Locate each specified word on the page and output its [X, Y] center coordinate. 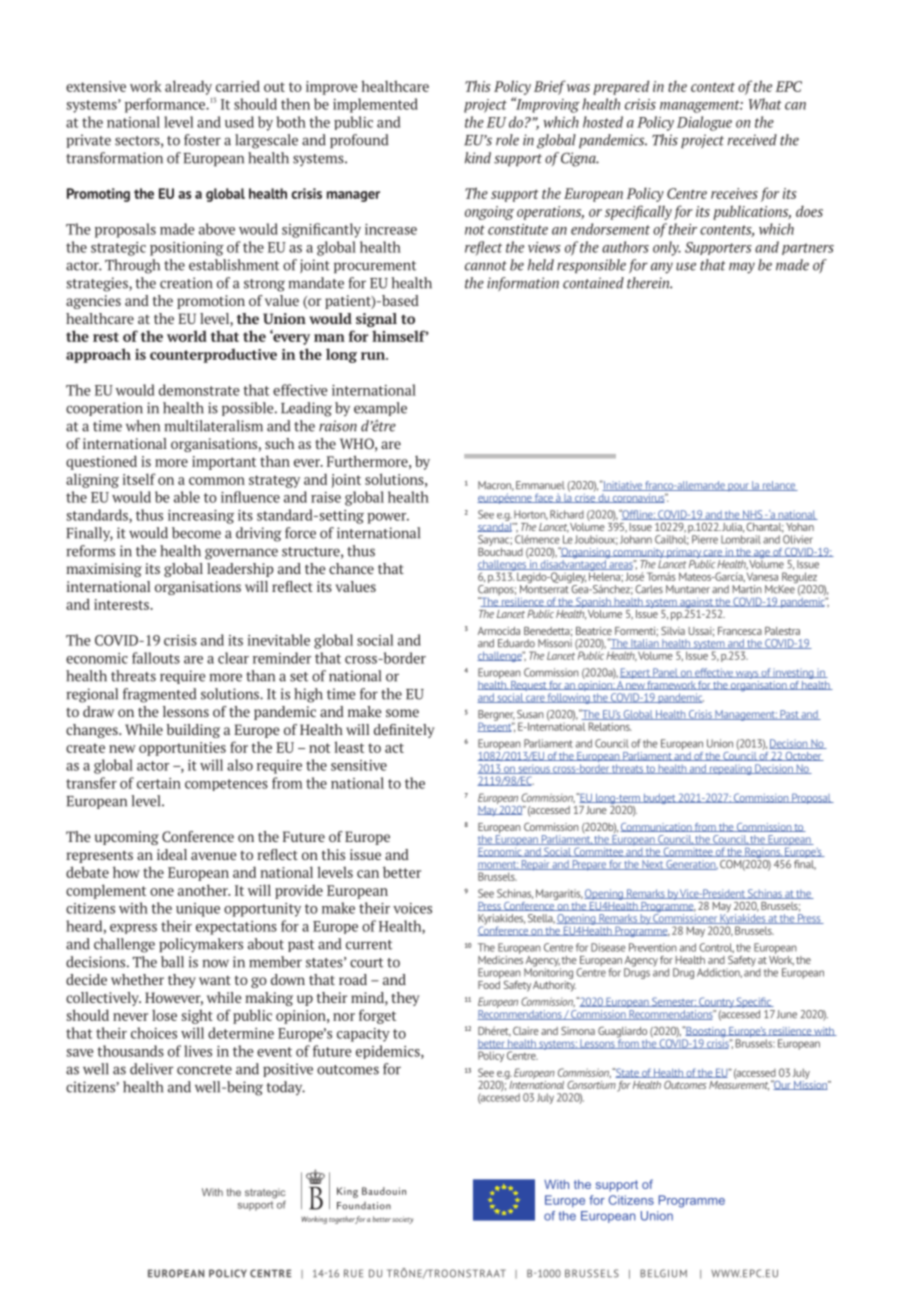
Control [716, 948]
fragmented [160, 695]
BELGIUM [663, 1273]
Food [489, 983]
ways [747, 675]
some [402, 713]
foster [202, 140]
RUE [353, 1273]
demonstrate [199, 390]
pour [738, 487]
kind [478, 158]
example [380, 409]
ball [172, 962]
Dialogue [704, 123]
